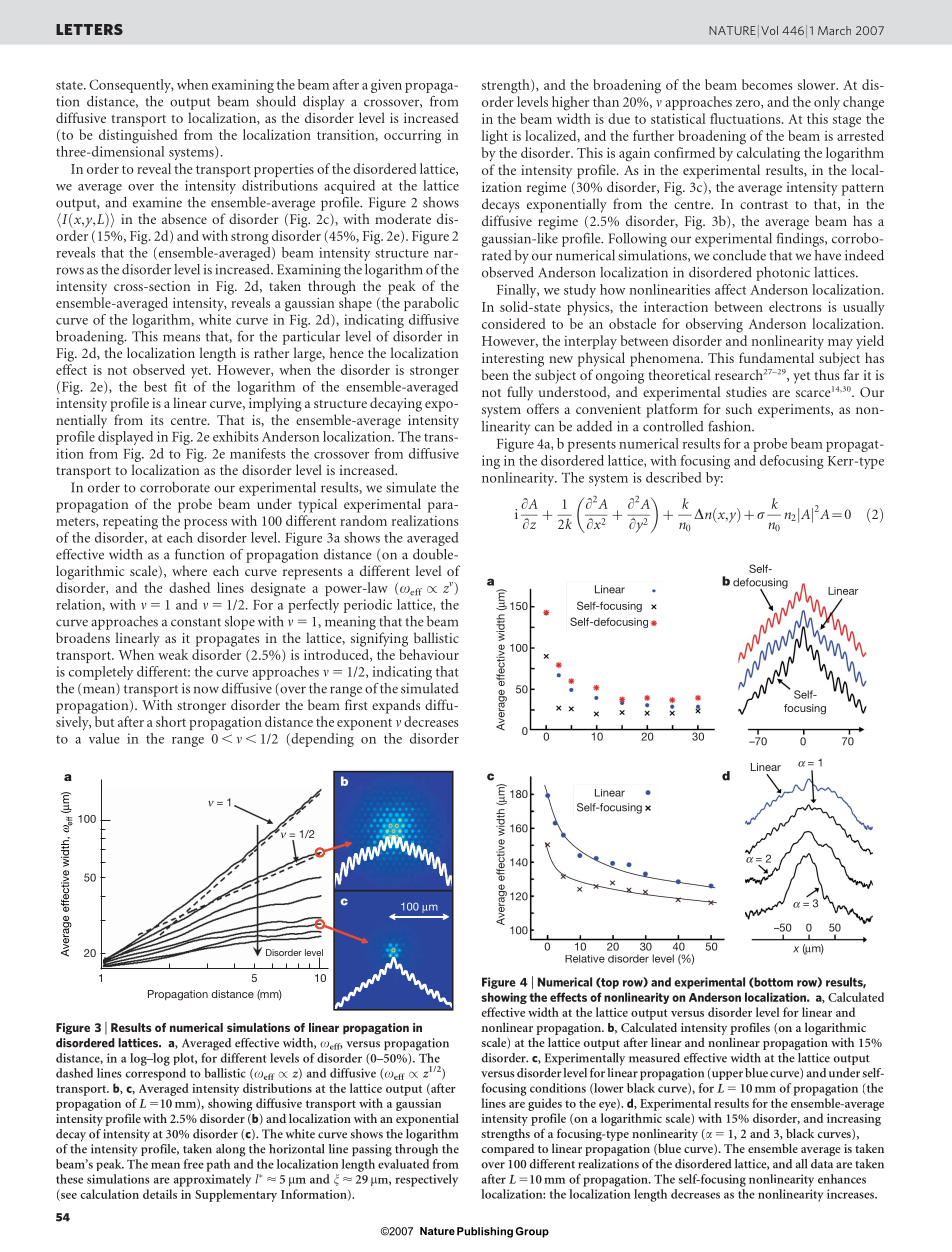 The width and height of the screenshot is (952, 1252). Describe the element at coordinates (196, 622) in the screenshot. I see `constant` at that location.
